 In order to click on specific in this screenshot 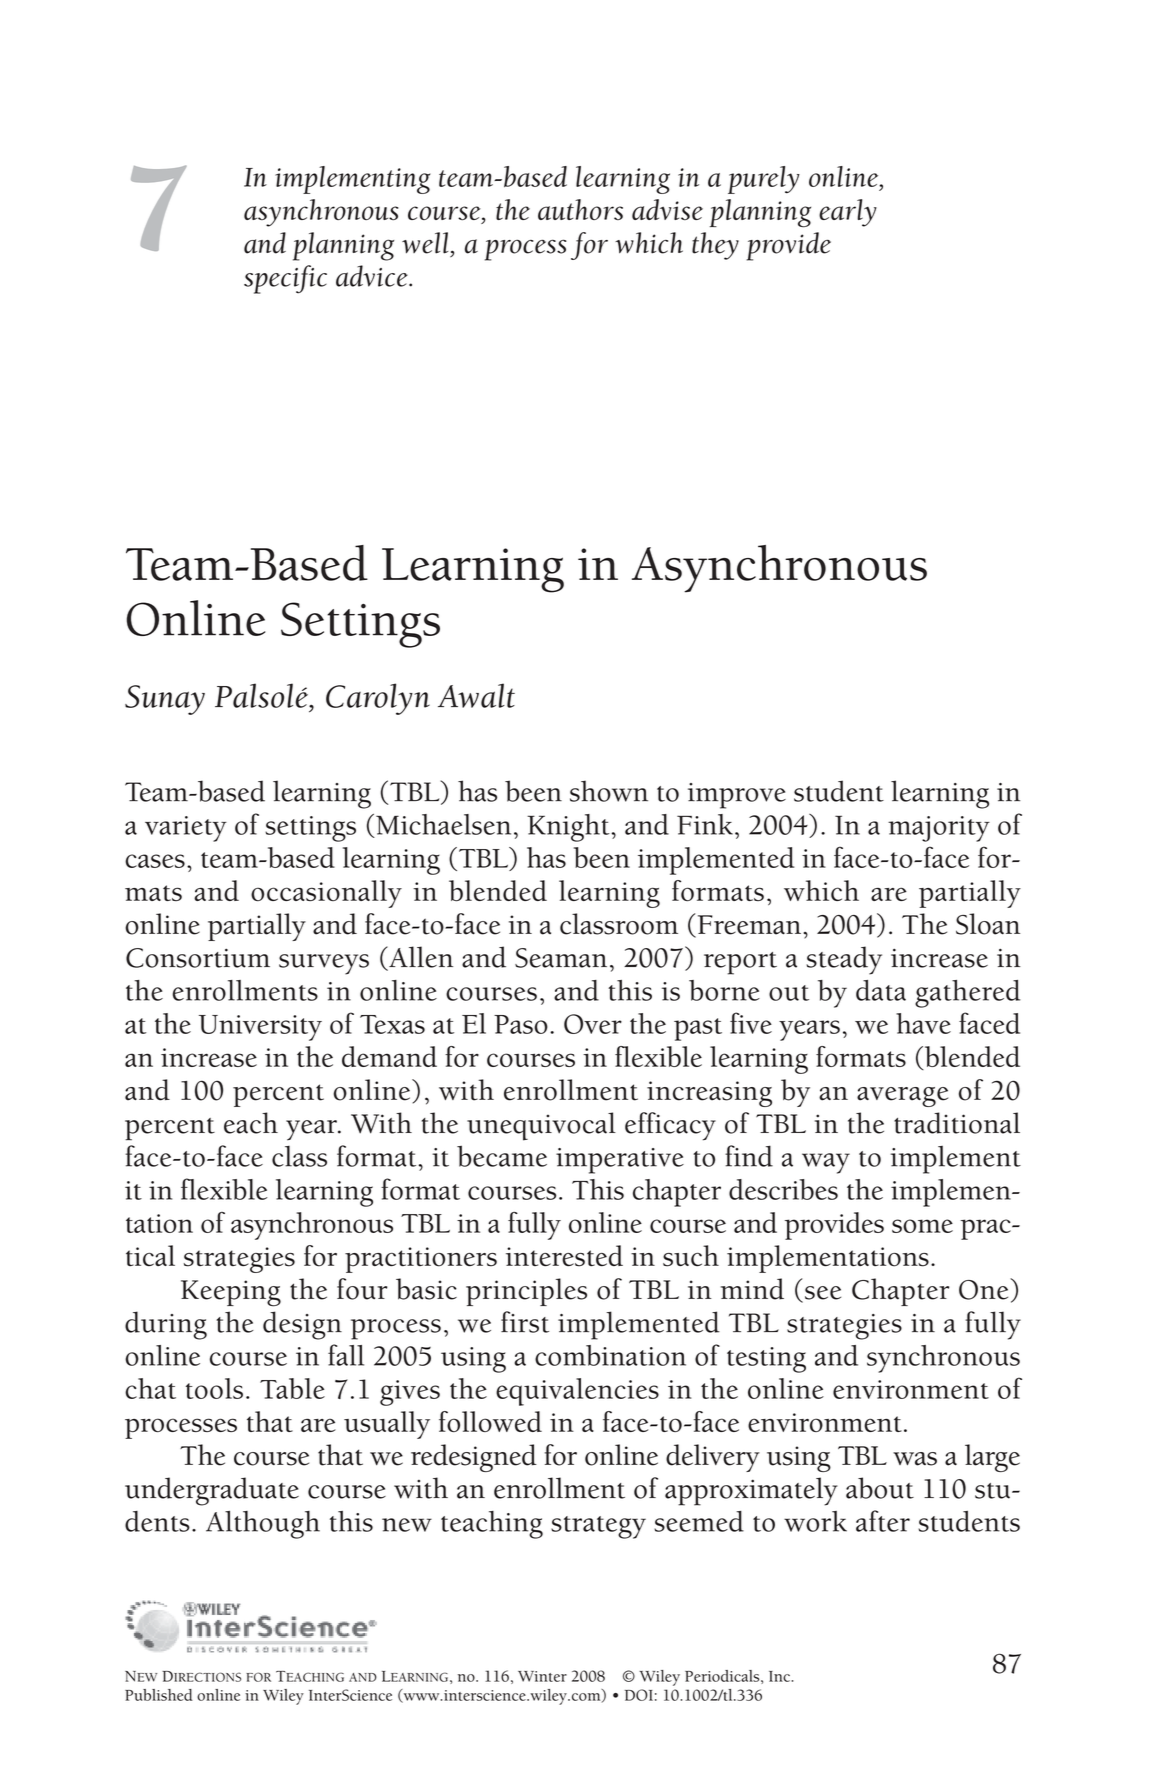, I will do `click(285, 279)`.
